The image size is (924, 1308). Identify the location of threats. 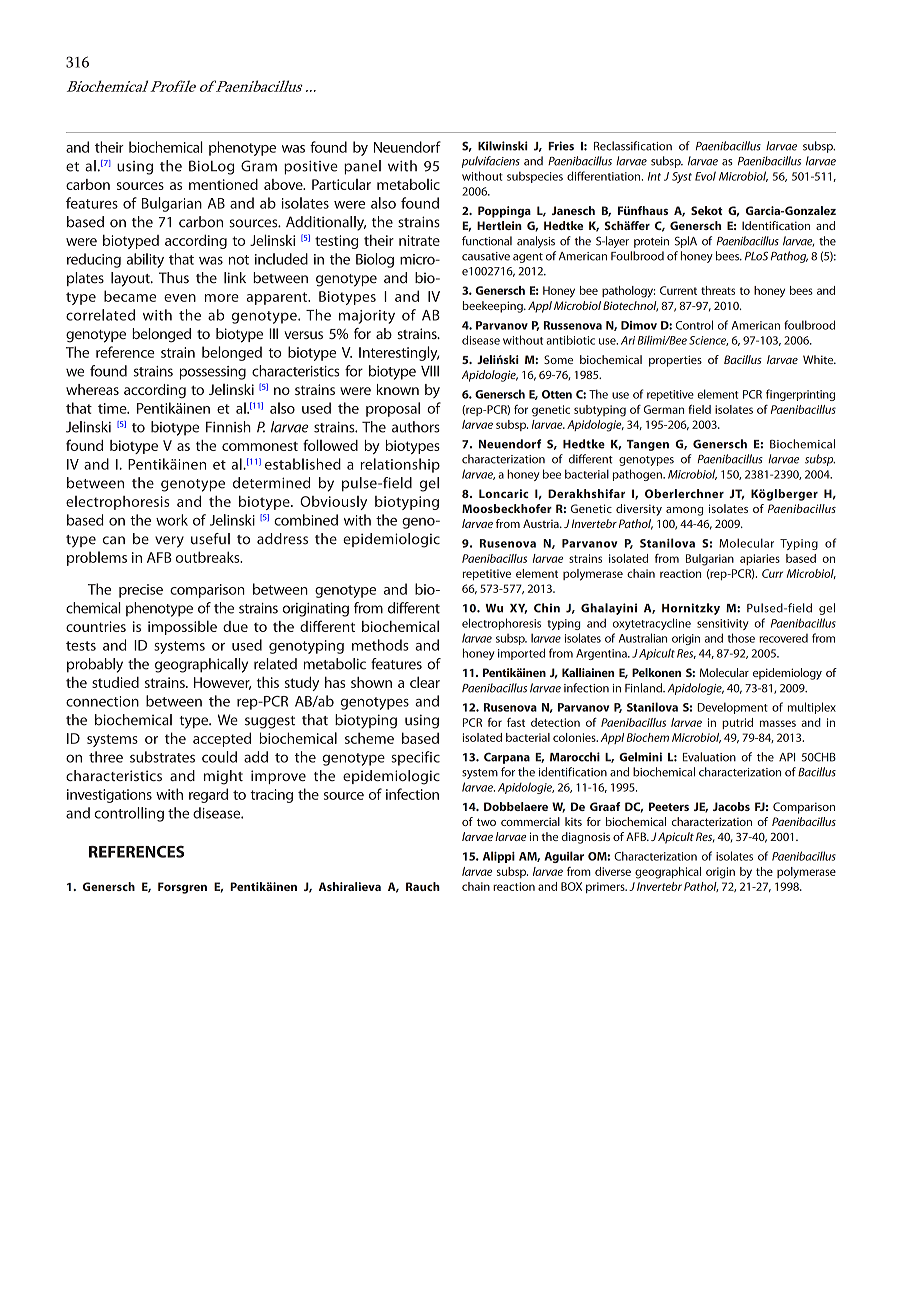
(718, 290).
